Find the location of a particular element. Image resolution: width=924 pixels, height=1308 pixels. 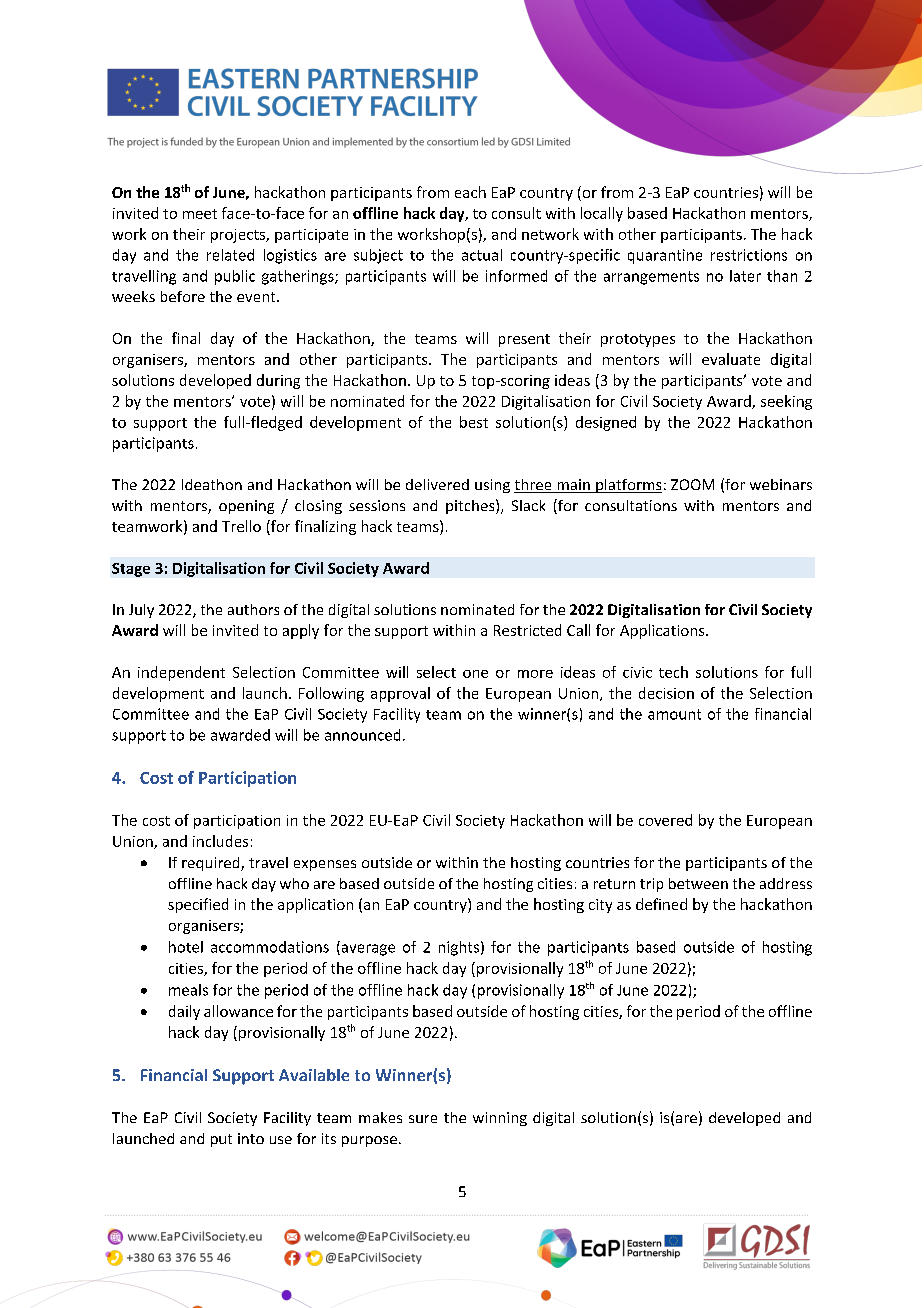

meet is located at coordinates (200, 214).
